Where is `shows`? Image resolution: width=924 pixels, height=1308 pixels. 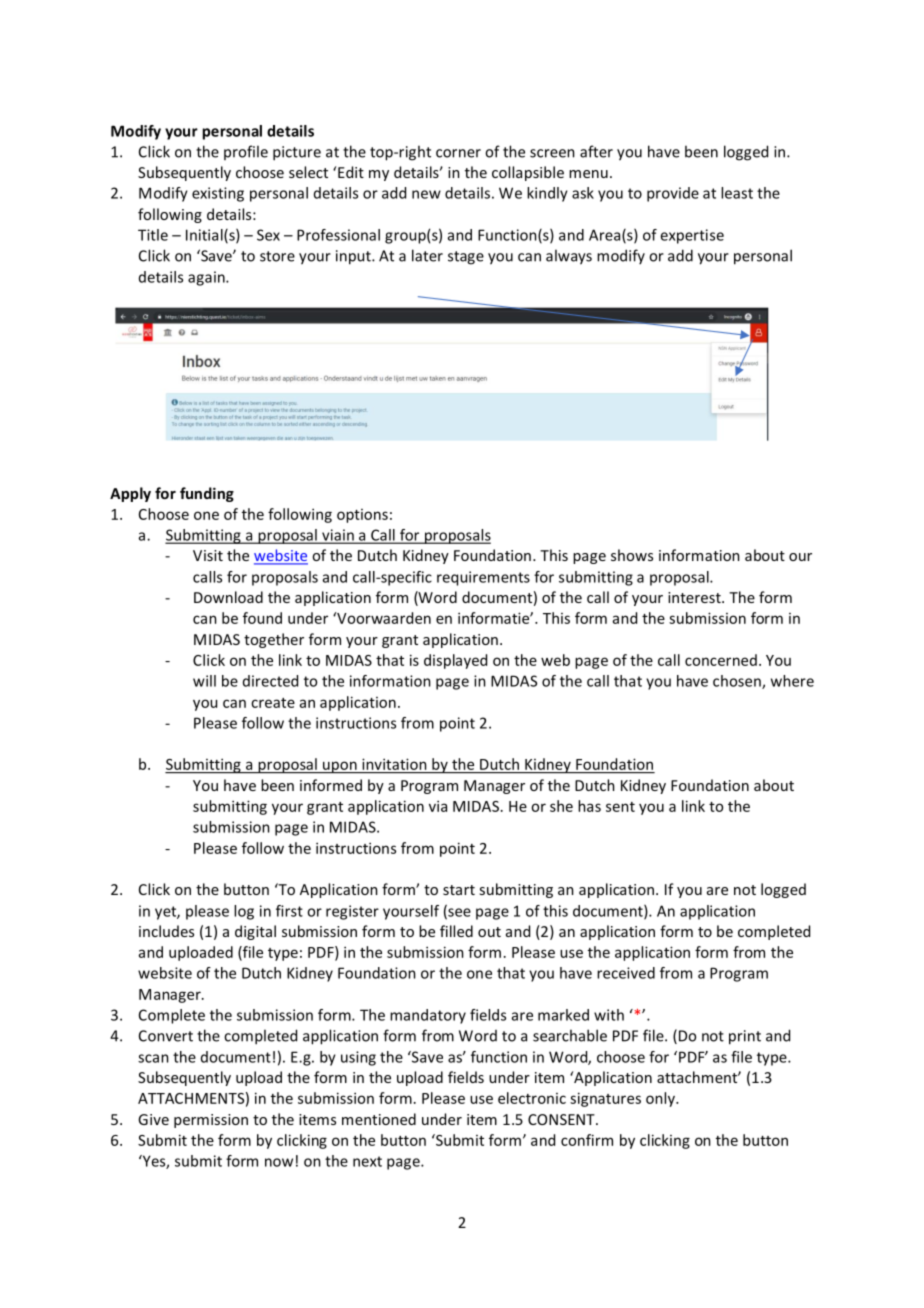 shows is located at coordinates (632, 555).
